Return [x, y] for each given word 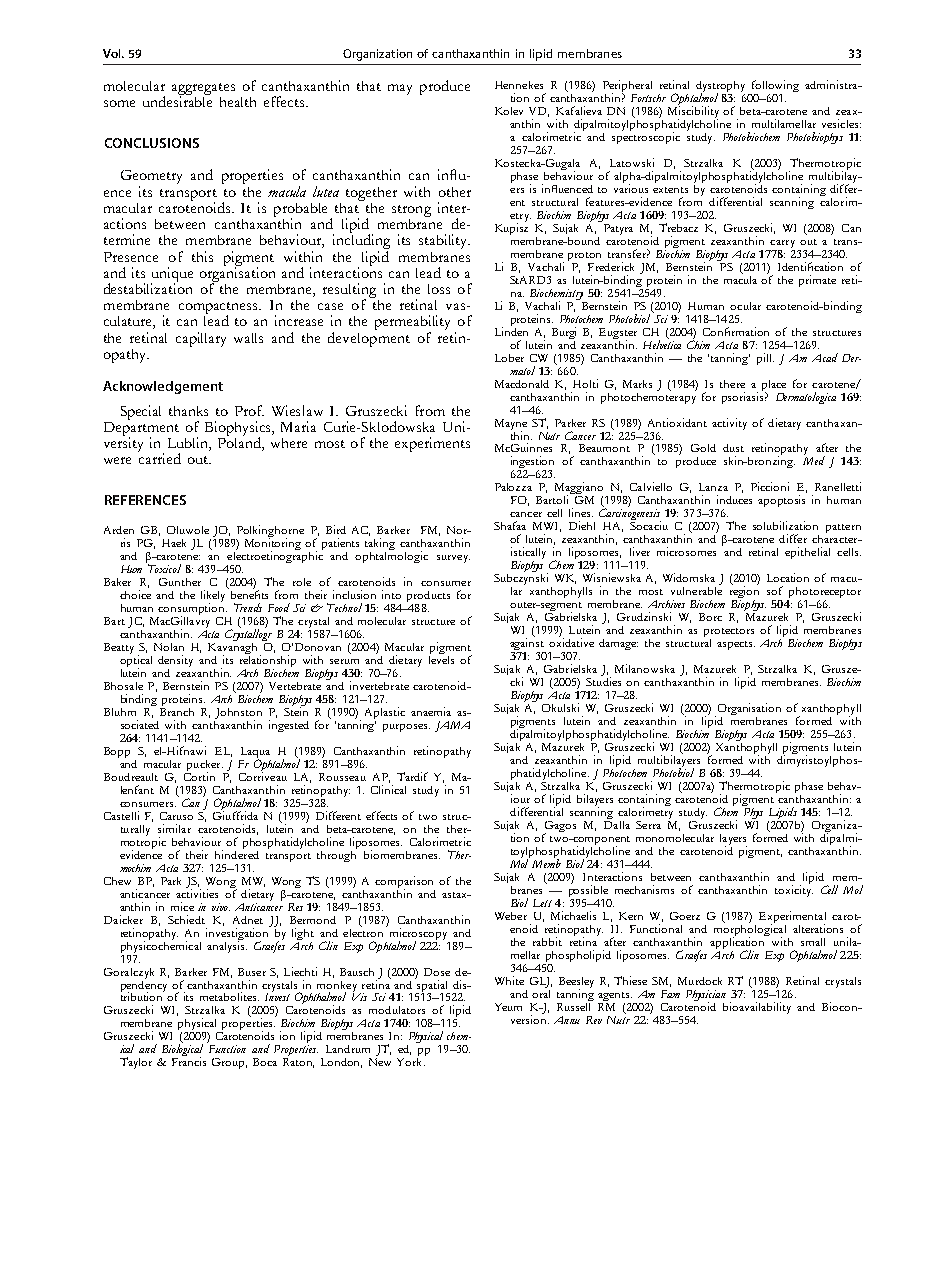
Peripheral [627, 87]
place [774, 386]
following [774, 87]
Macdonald [522, 384]
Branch [177, 710]
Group [229, 1063]
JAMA [452, 726]
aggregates [203, 90]
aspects [736, 645]
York [411, 1060]
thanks [188, 411]
